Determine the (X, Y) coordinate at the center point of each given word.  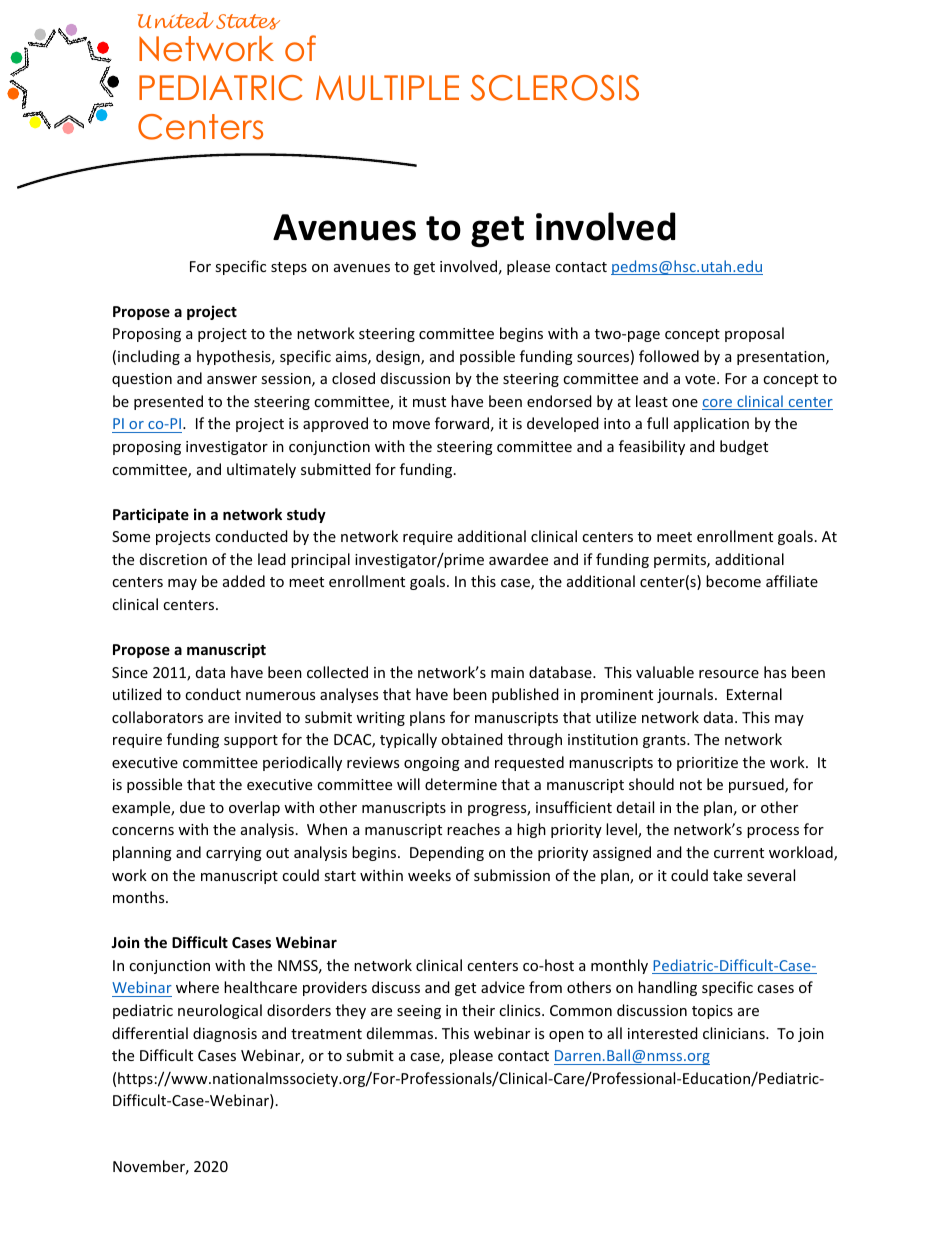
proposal (754, 334)
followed (669, 356)
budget (744, 447)
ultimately (261, 470)
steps (289, 268)
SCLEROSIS (555, 88)
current (739, 853)
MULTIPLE (387, 88)
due (192, 807)
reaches (473, 829)
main (507, 672)
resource (729, 674)
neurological (220, 1011)
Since (130, 672)
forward (462, 423)
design (399, 357)
